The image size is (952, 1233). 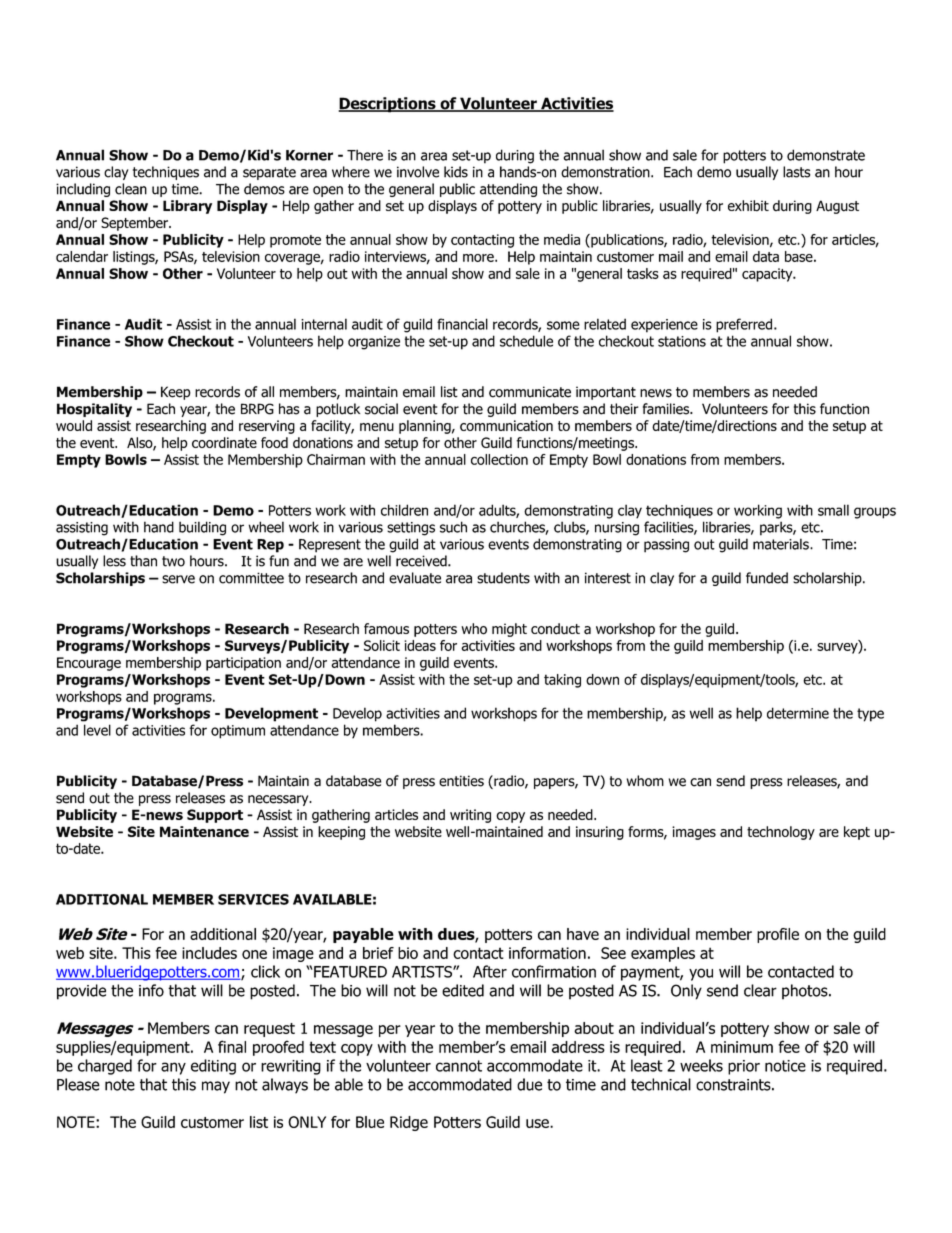 What do you see at coordinates (131, 189) in the screenshot?
I see `clean` at bounding box center [131, 189].
